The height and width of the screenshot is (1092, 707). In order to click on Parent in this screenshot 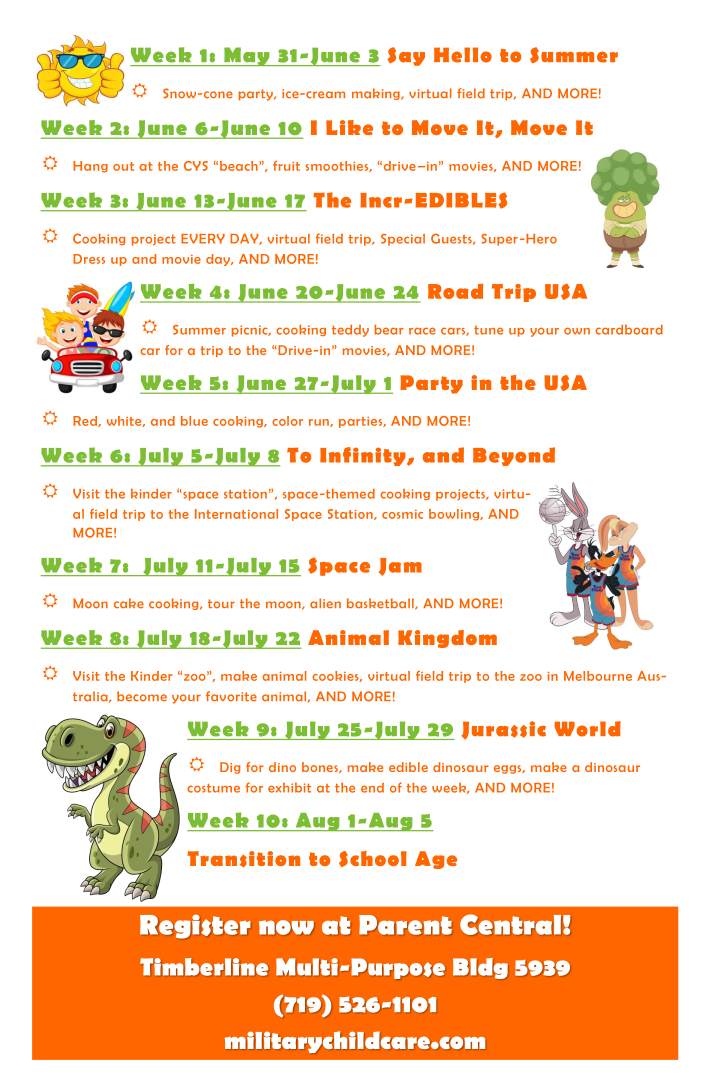, I will do `click(405, 925)`.
